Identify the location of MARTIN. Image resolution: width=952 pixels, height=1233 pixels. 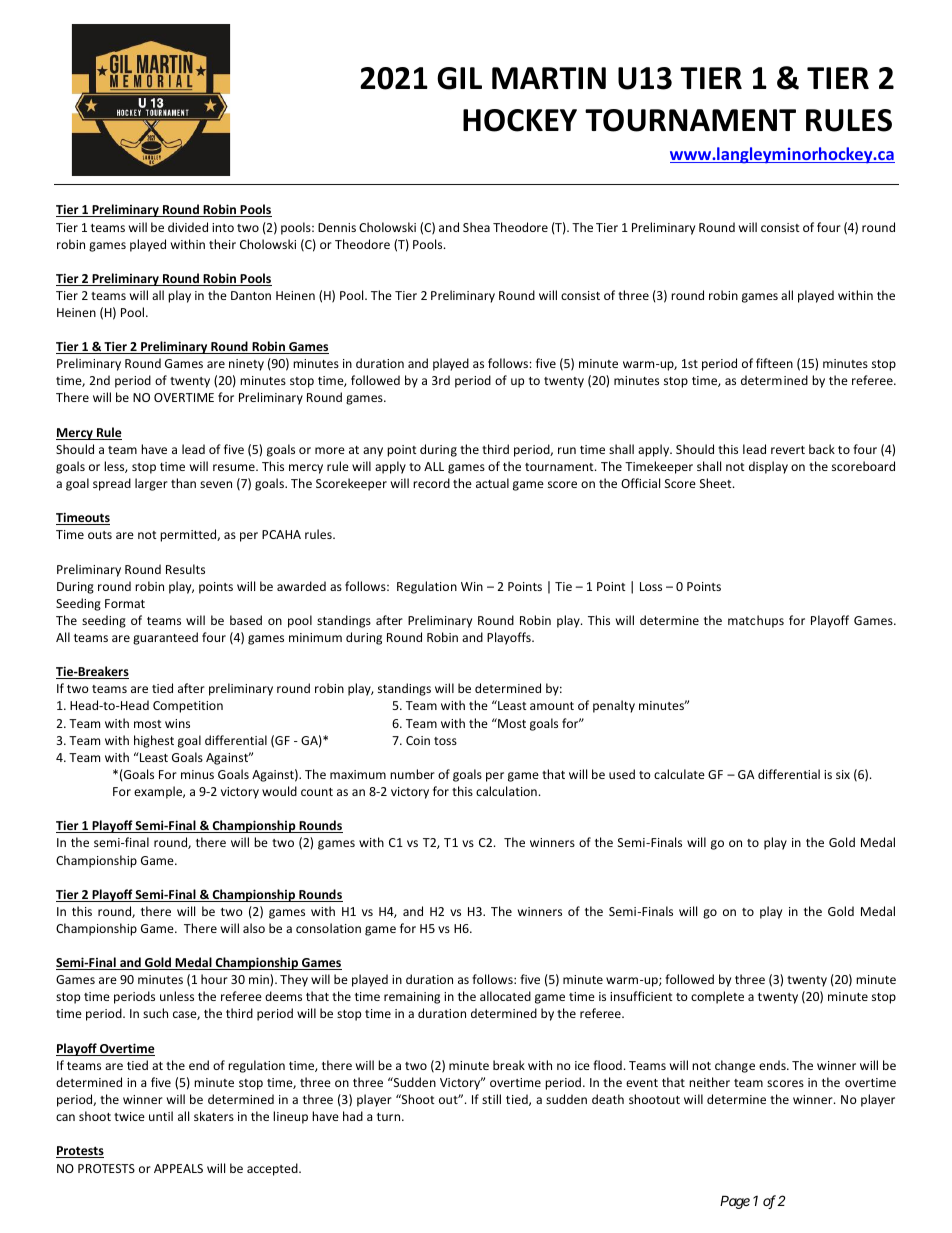
(549, 78).
